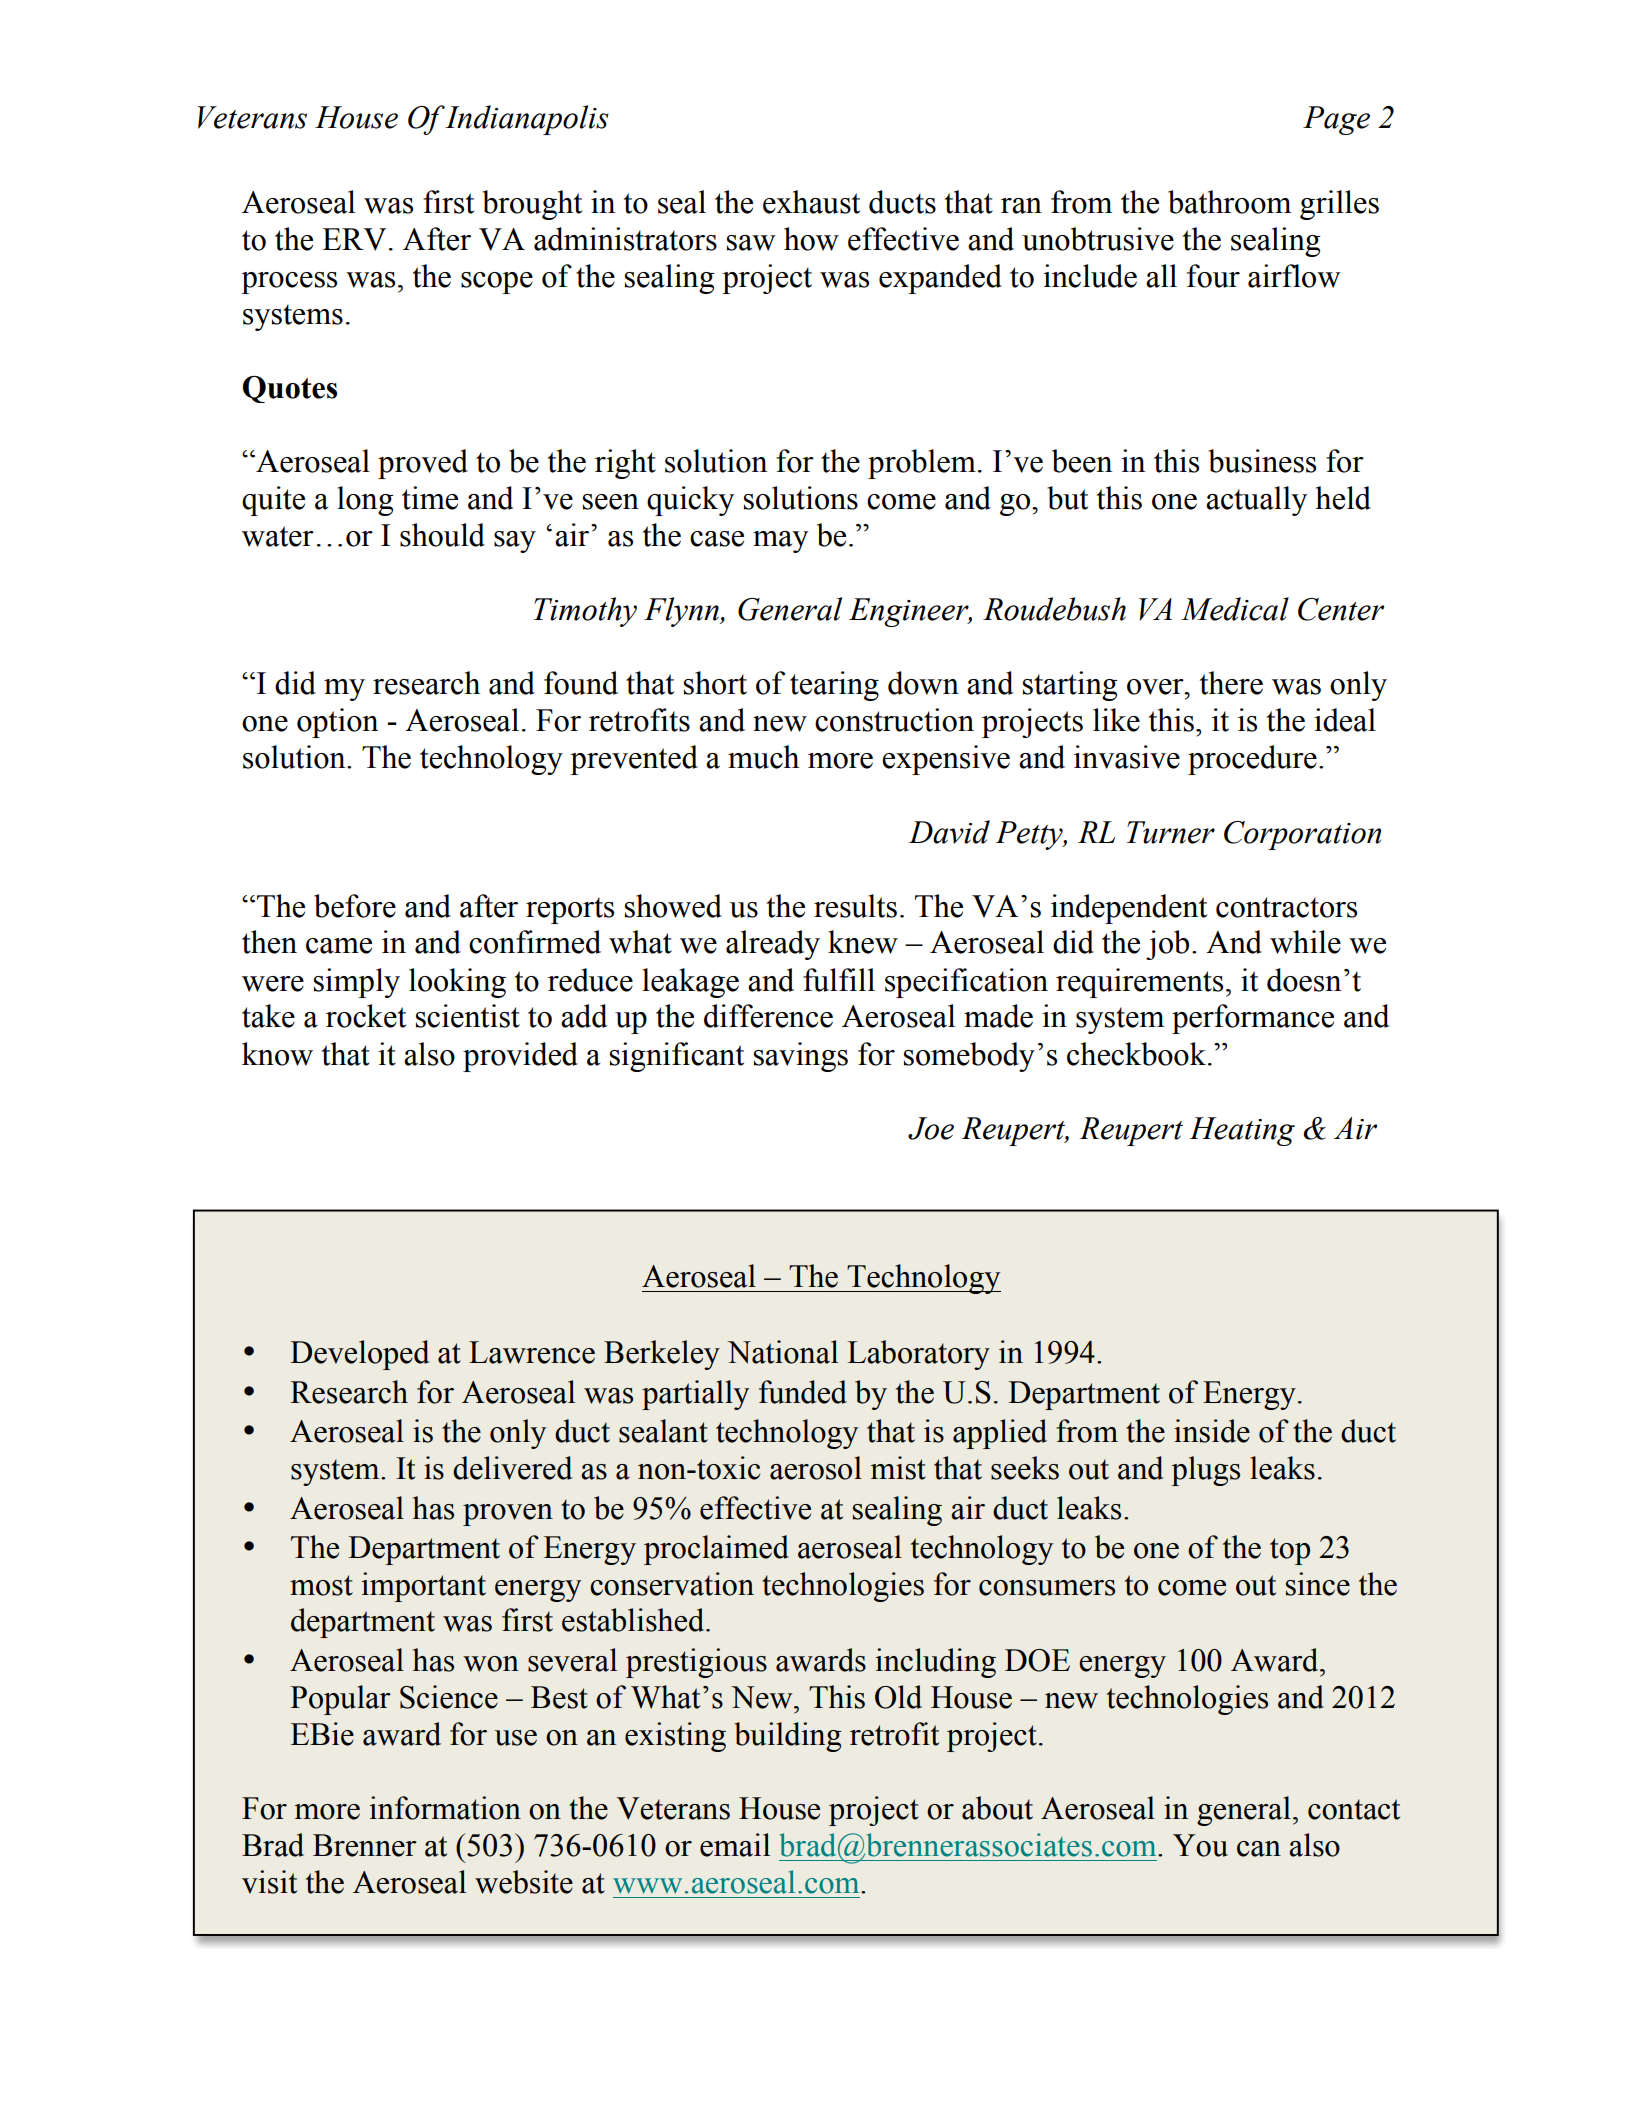  Describe the element at coordinates (1253, 1019) in the screenshot. I see `performance` at that location.
